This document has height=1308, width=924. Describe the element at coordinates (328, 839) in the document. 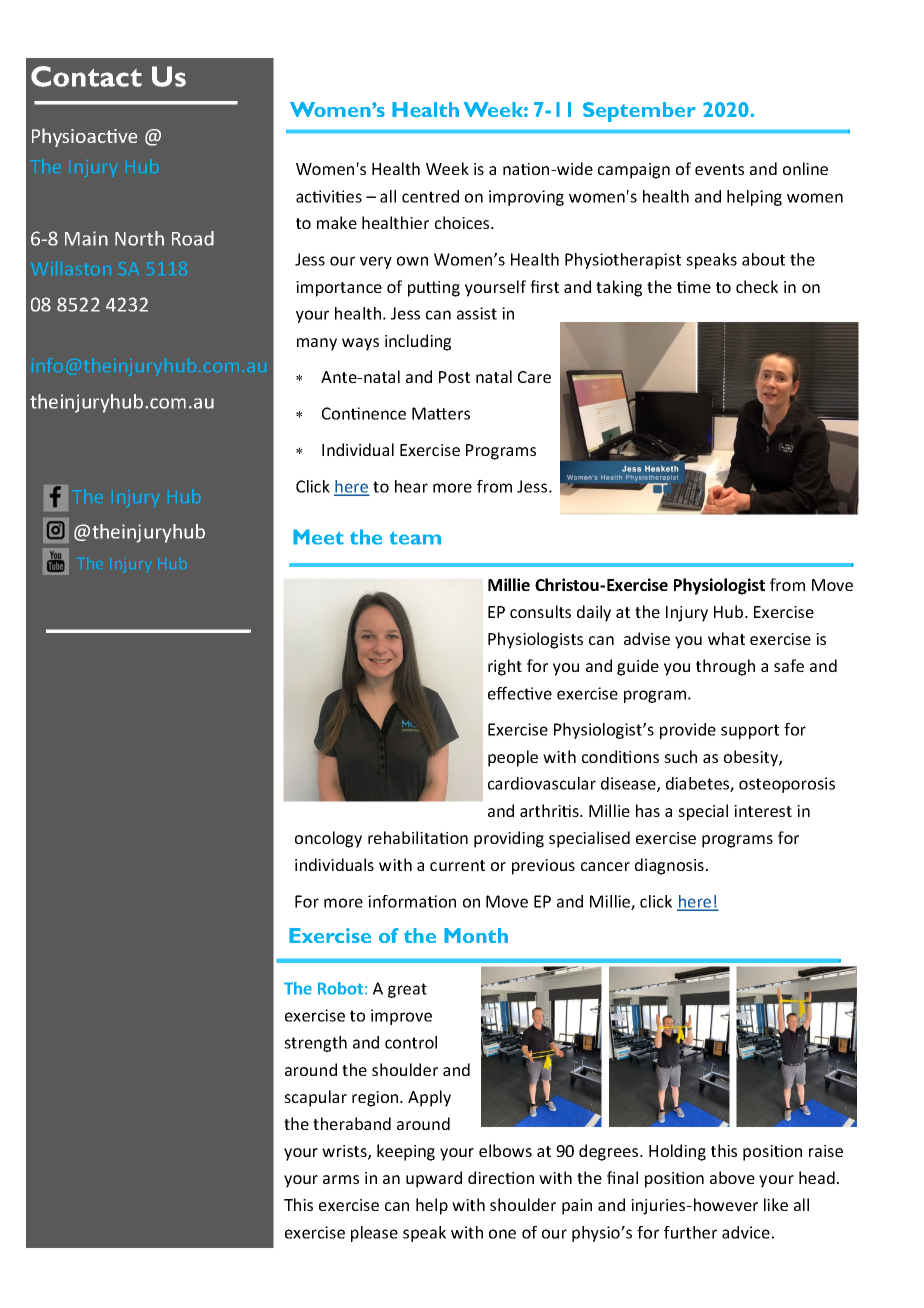

I see `oncology` at that location.
